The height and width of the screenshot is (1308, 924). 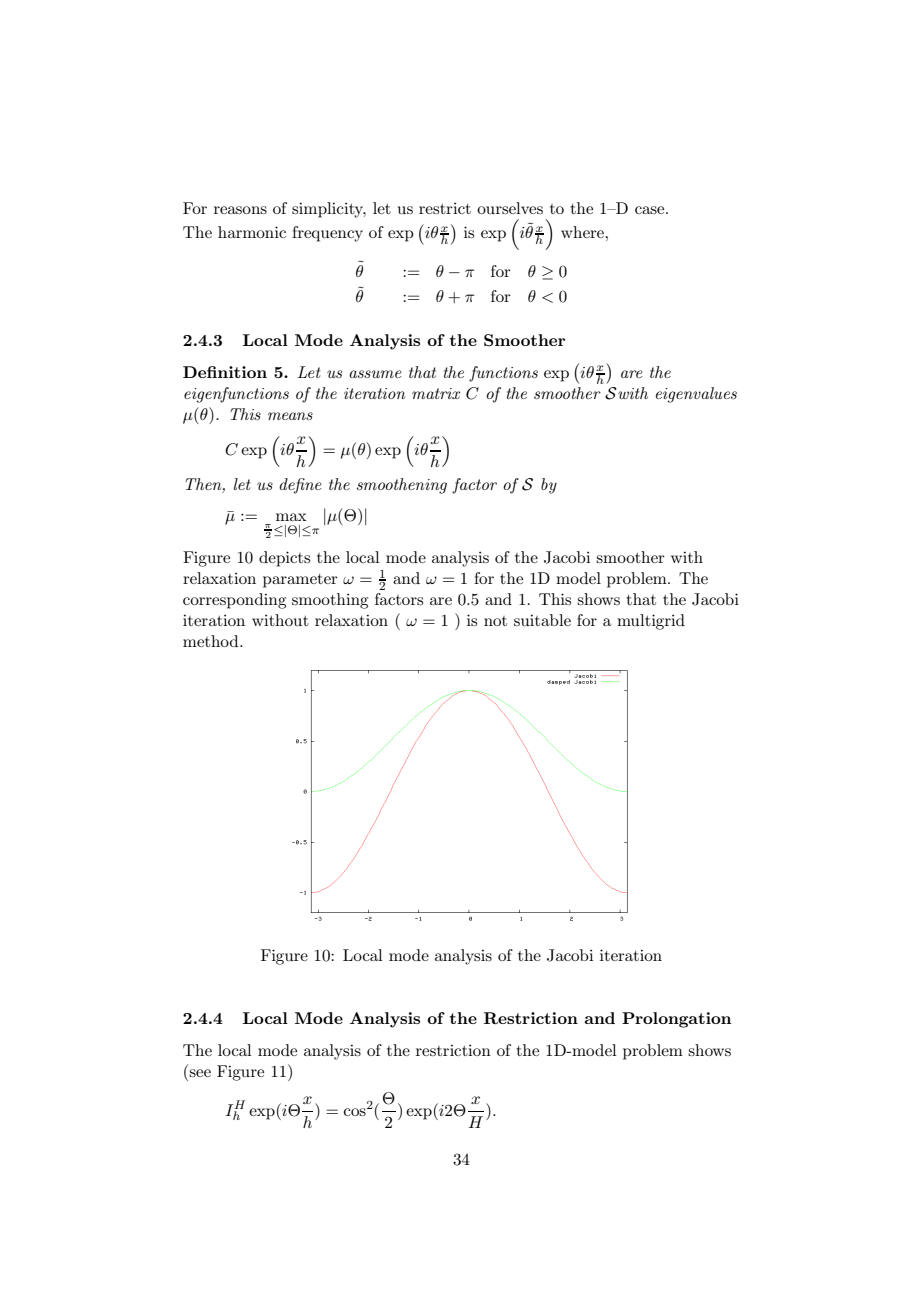 I want to click on suitable, so click(x=542, y=620).
